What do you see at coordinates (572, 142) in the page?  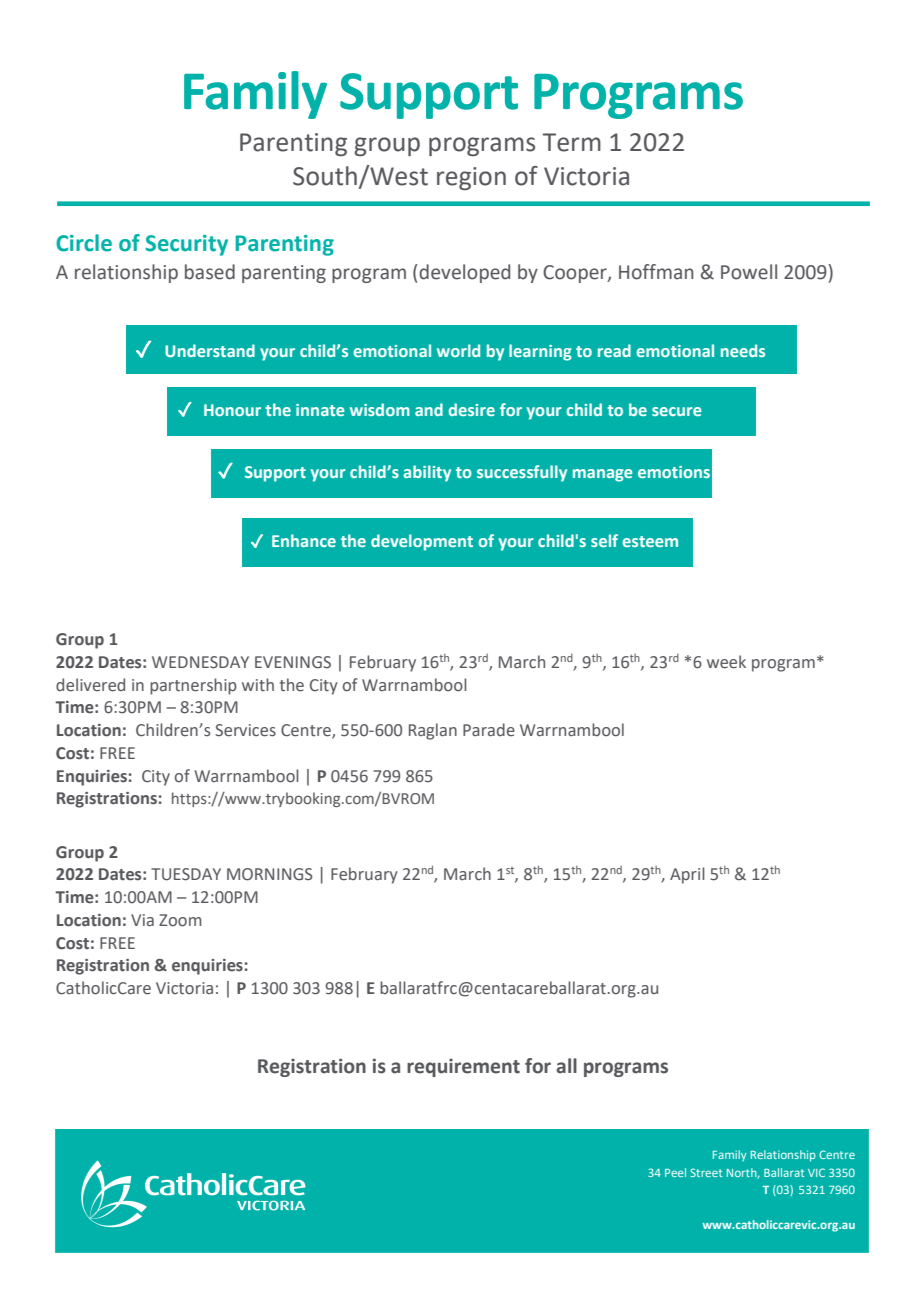 I see `Term` at bounding box center [572, 142].
